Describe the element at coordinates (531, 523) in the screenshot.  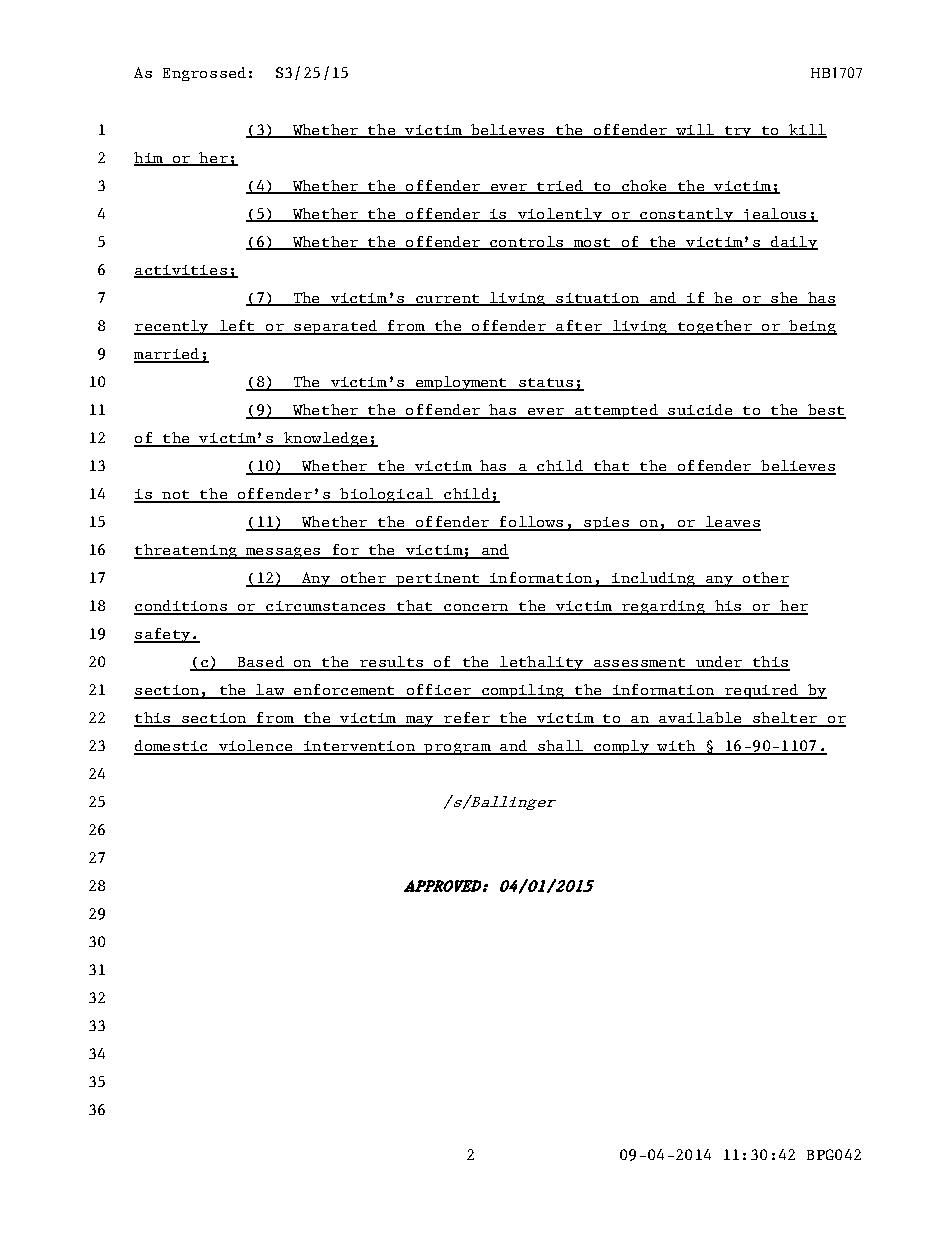
I see `follows` at that location.
